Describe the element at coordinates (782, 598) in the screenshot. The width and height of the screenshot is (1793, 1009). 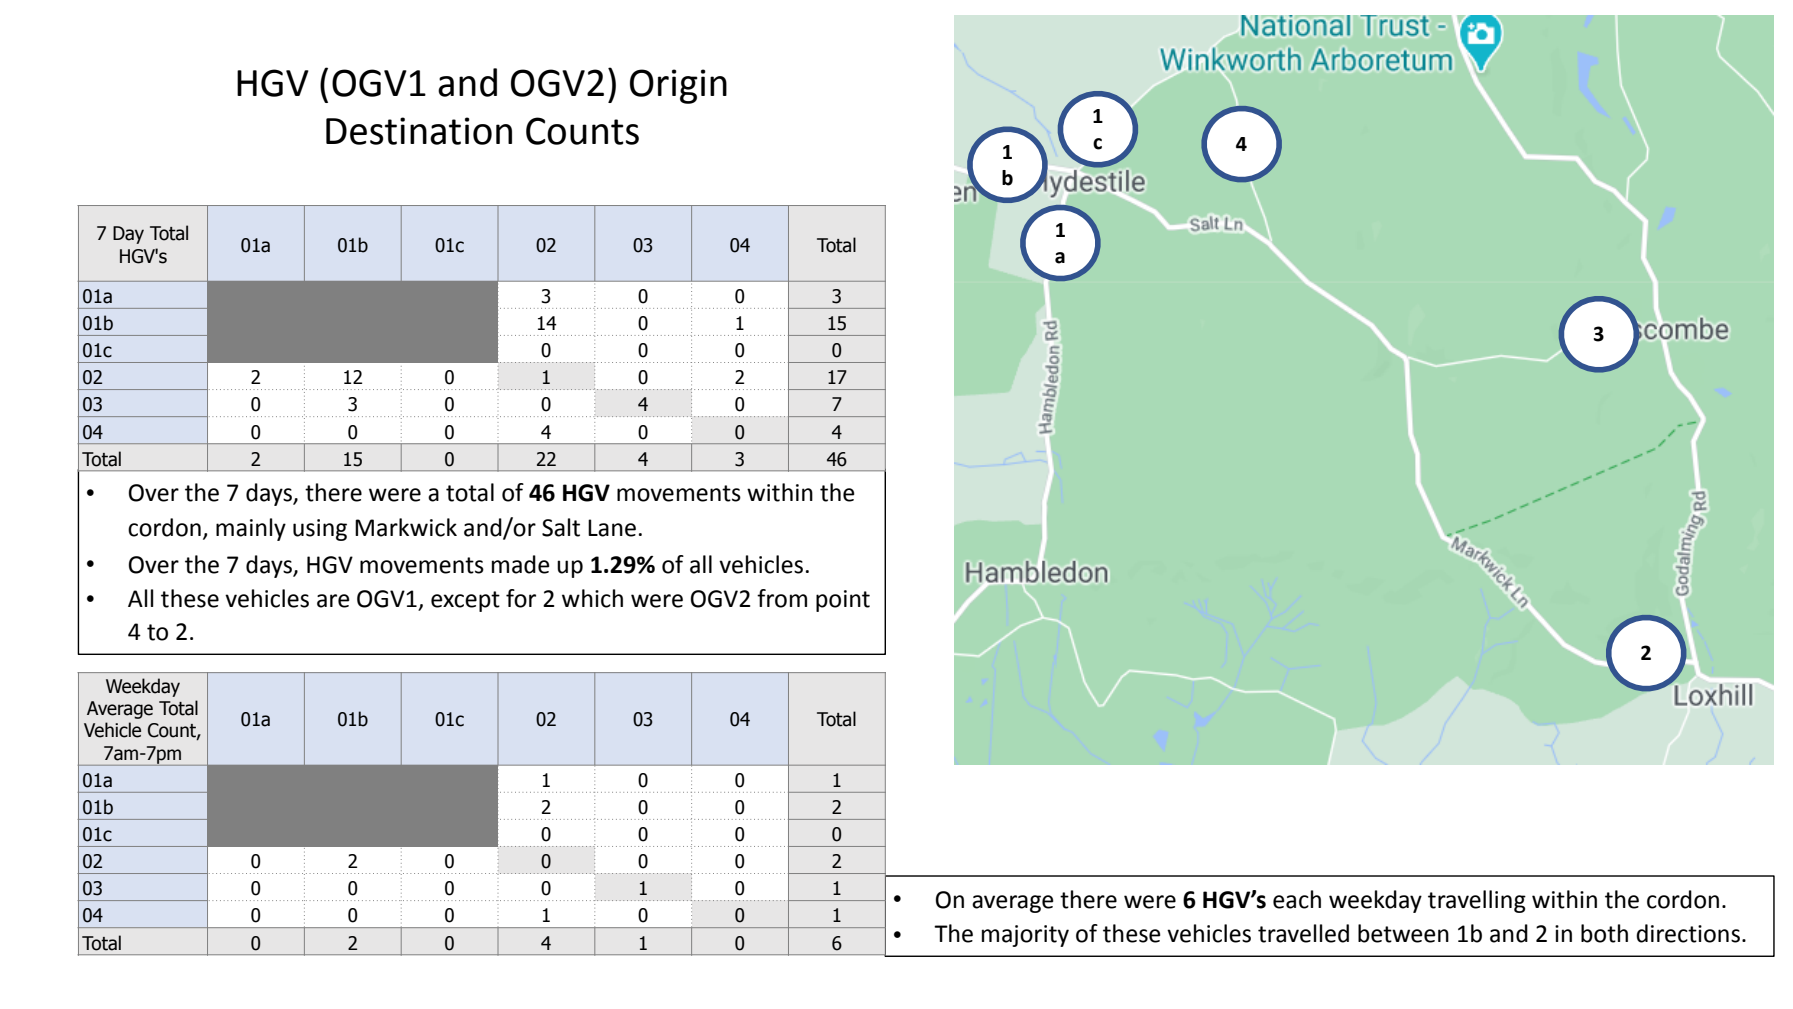
I see `from` at that location.
